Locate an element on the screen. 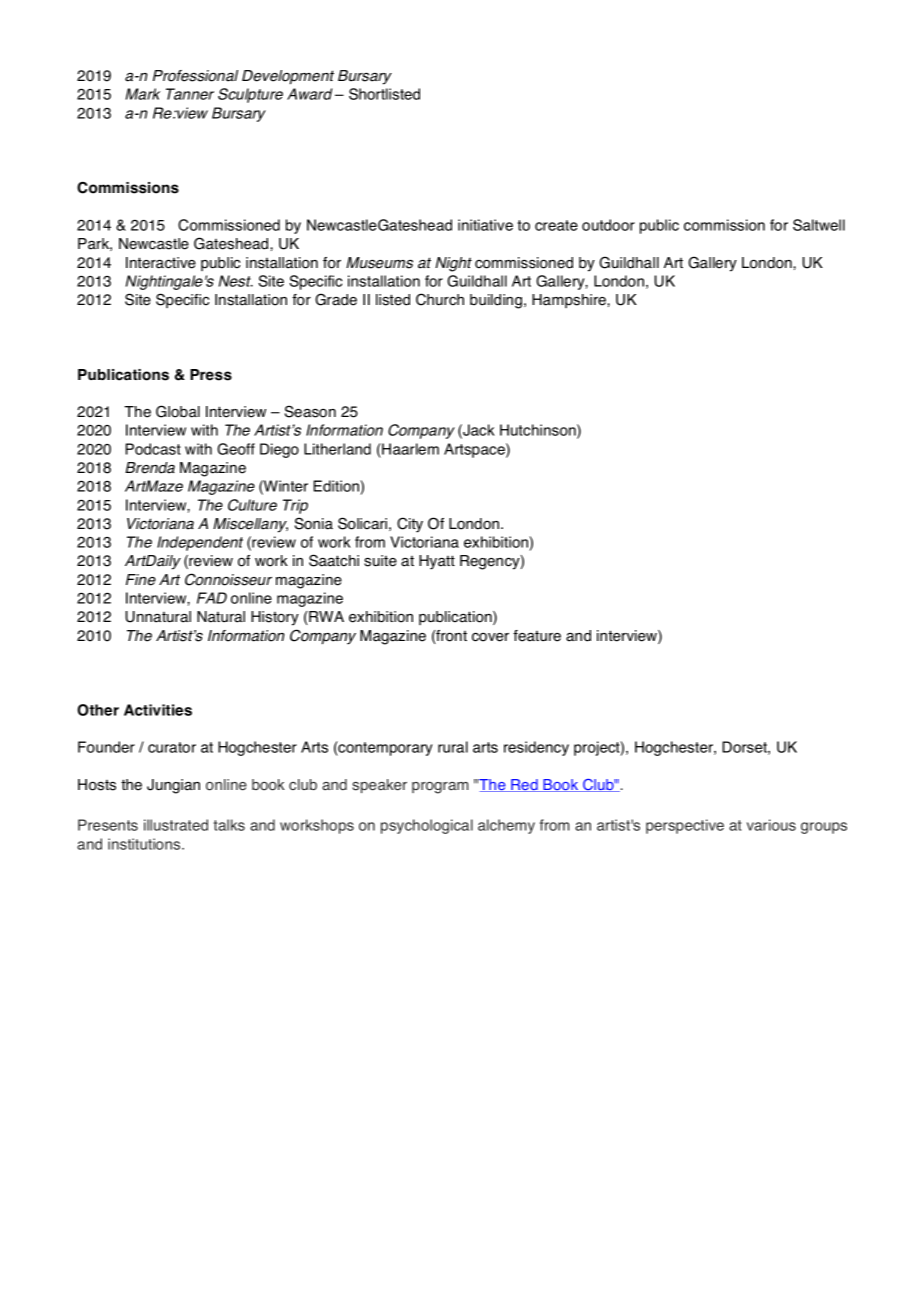 The width and height of the screenshot is (924, 1308). Mark is located at coordinates (143, 94).
